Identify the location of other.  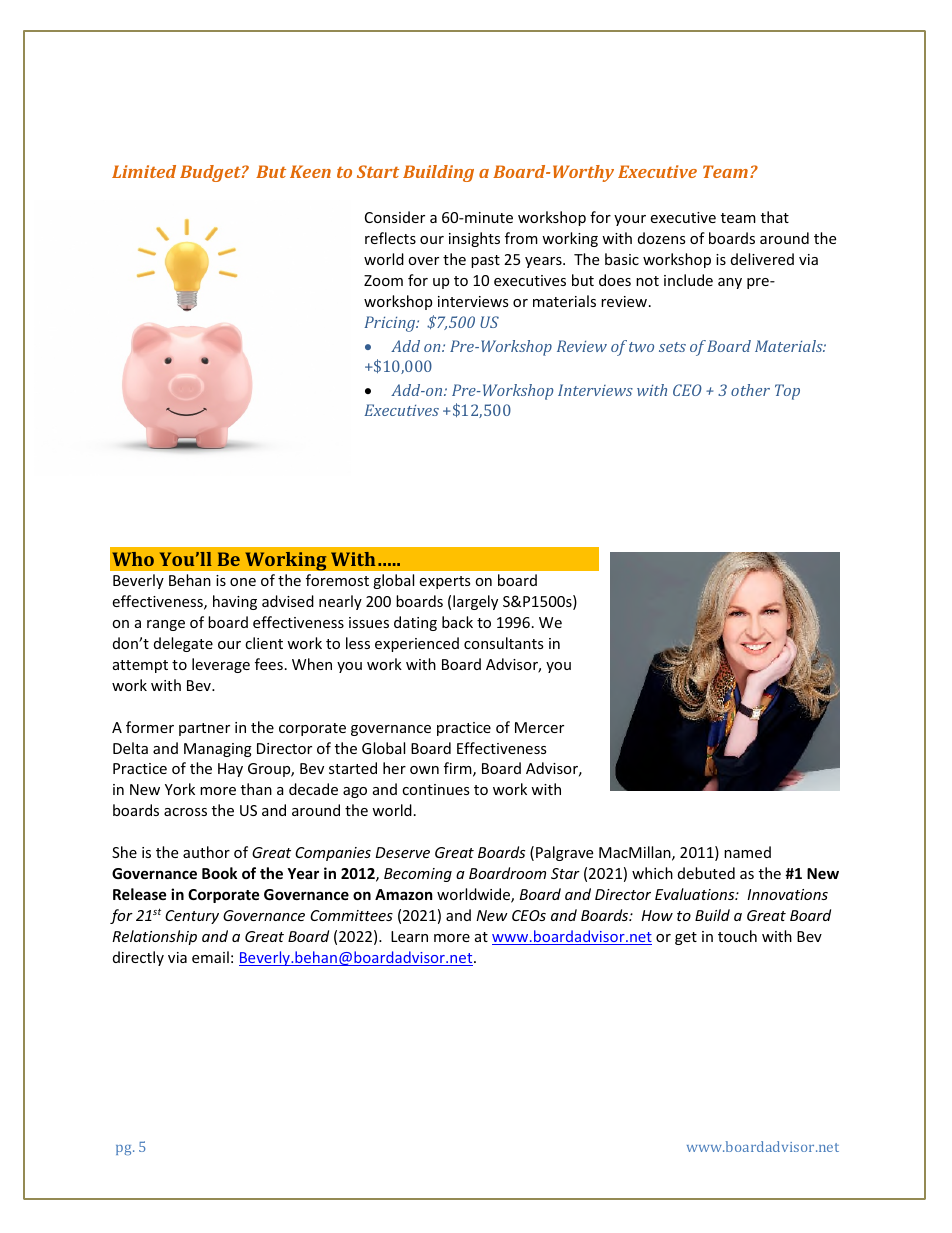
(750, 390).
